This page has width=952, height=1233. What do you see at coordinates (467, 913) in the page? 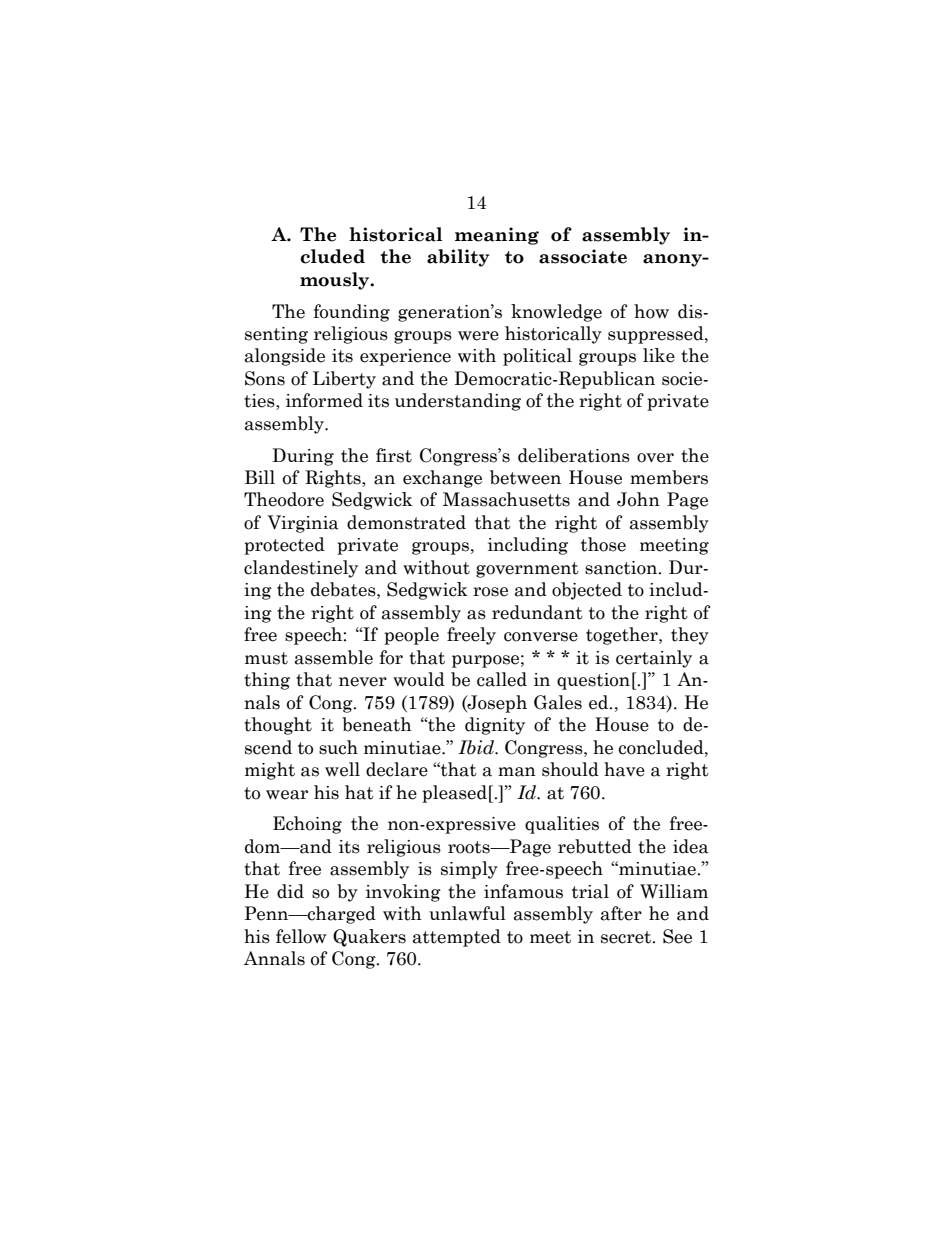
I see `unlawful` at bounding box center [467, 913].
